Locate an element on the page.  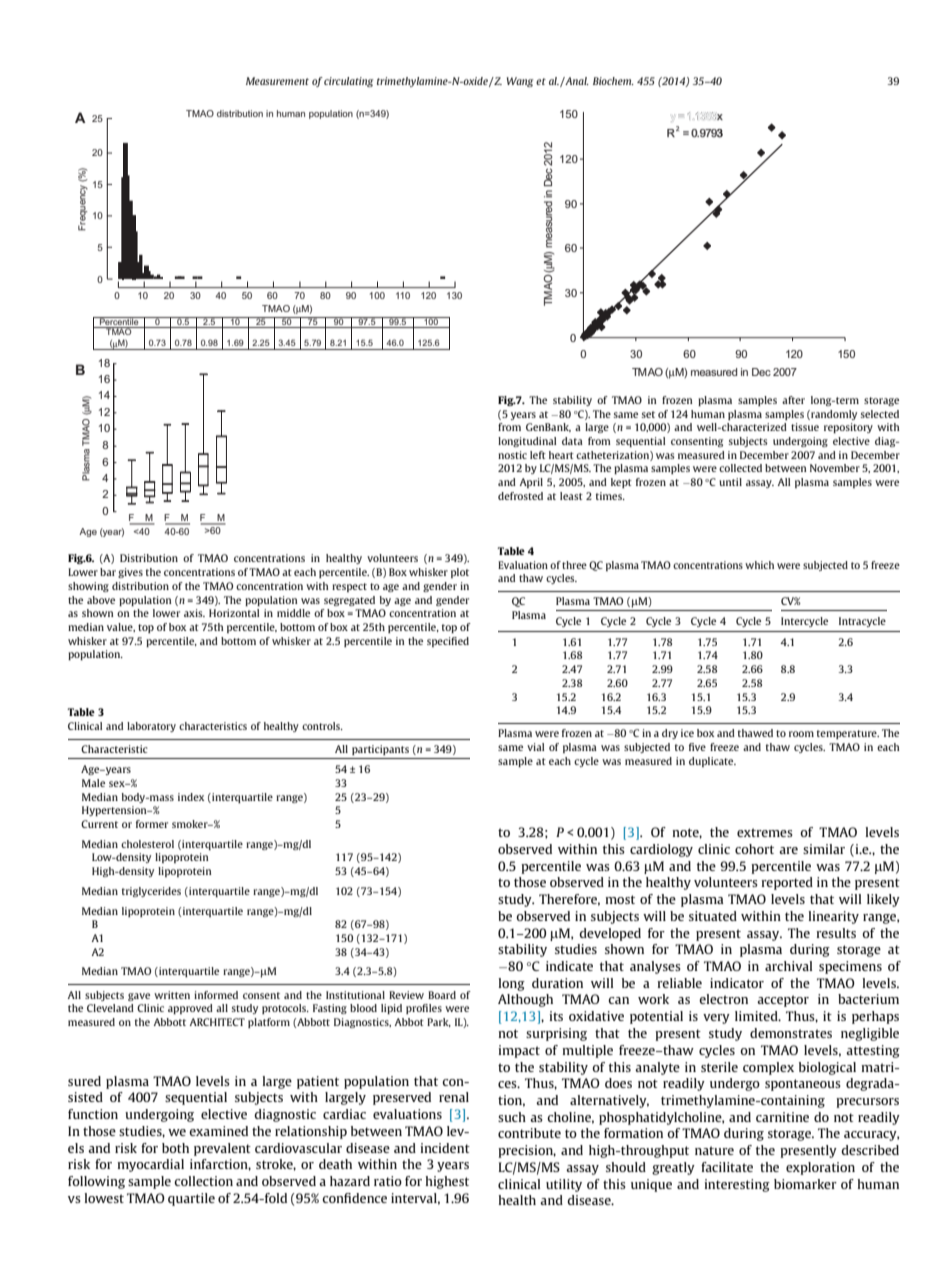
triglycerides is located at coordinates (151, 892).
